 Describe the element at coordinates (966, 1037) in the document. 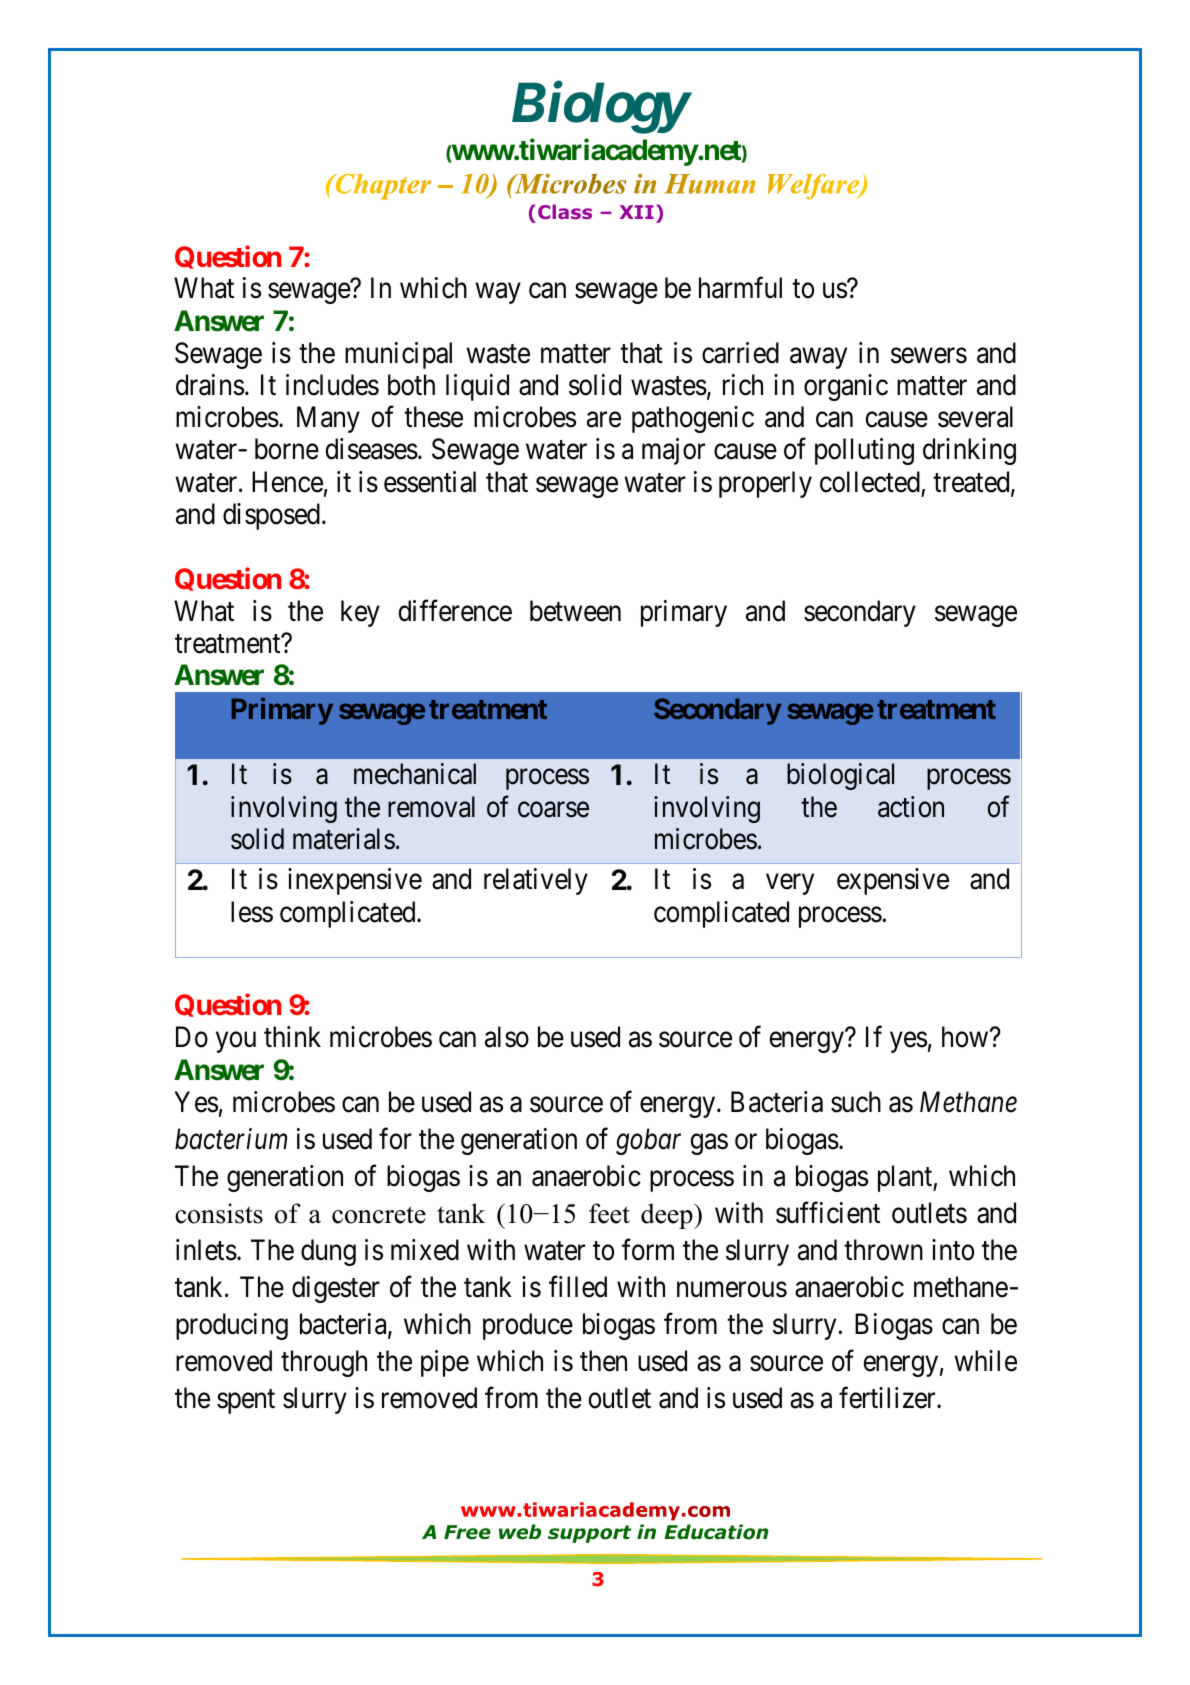

I see `how` at that location.
